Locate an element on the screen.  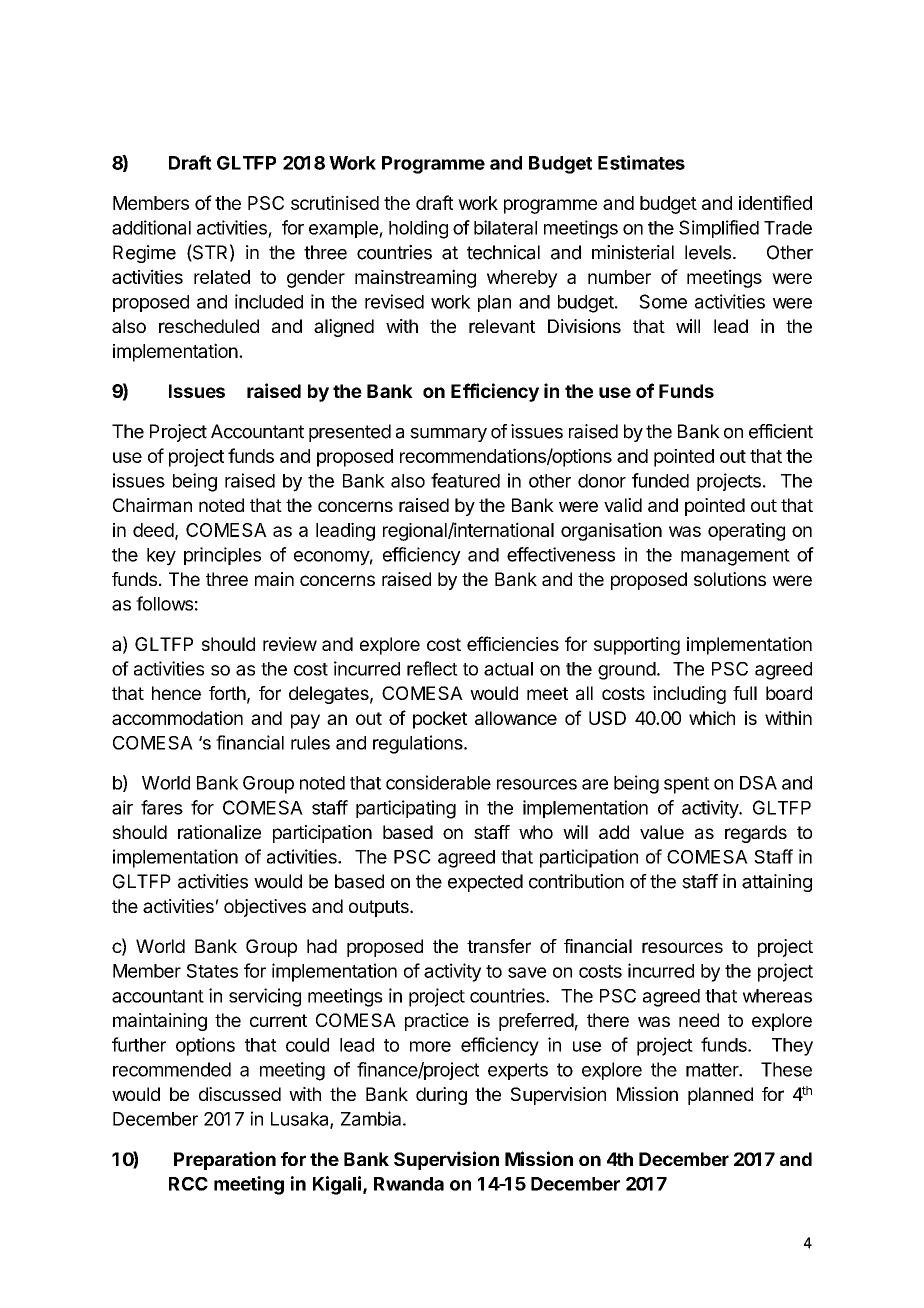
additional is located at coordinates (151, 227).
